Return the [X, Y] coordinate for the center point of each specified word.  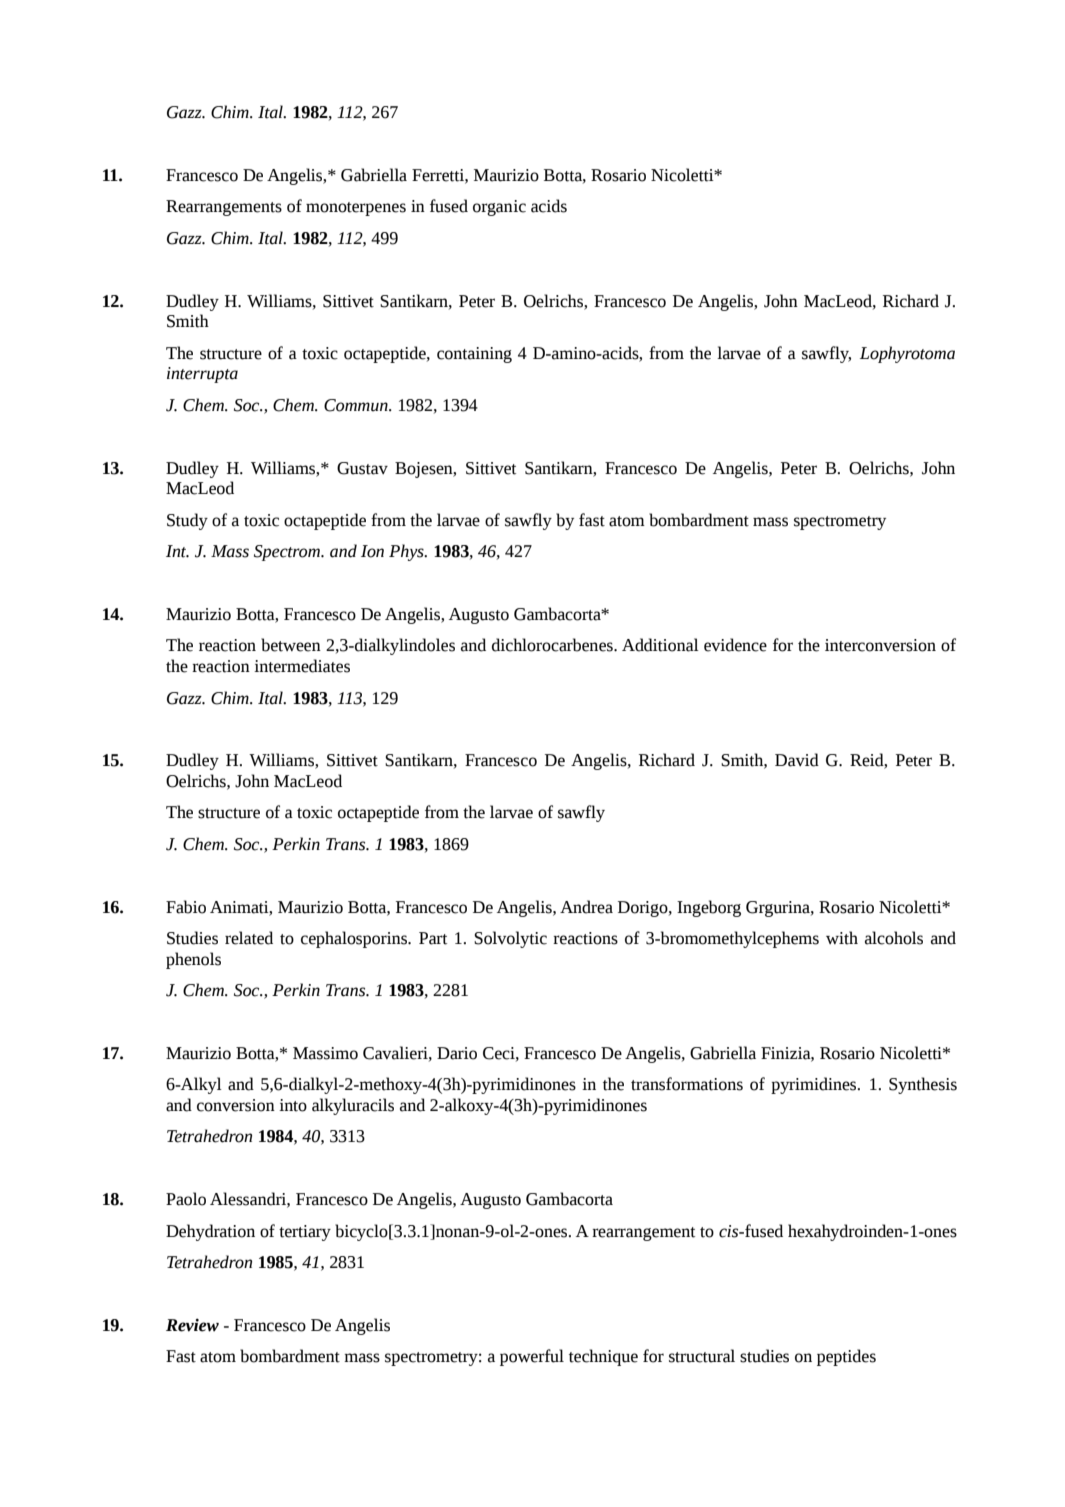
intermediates [302, 666]
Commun [357, 405]
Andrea [586, 907]
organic [499, 208]
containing [474, 355]
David [797, 760]
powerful [532, 1357]
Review [192, 1325]
